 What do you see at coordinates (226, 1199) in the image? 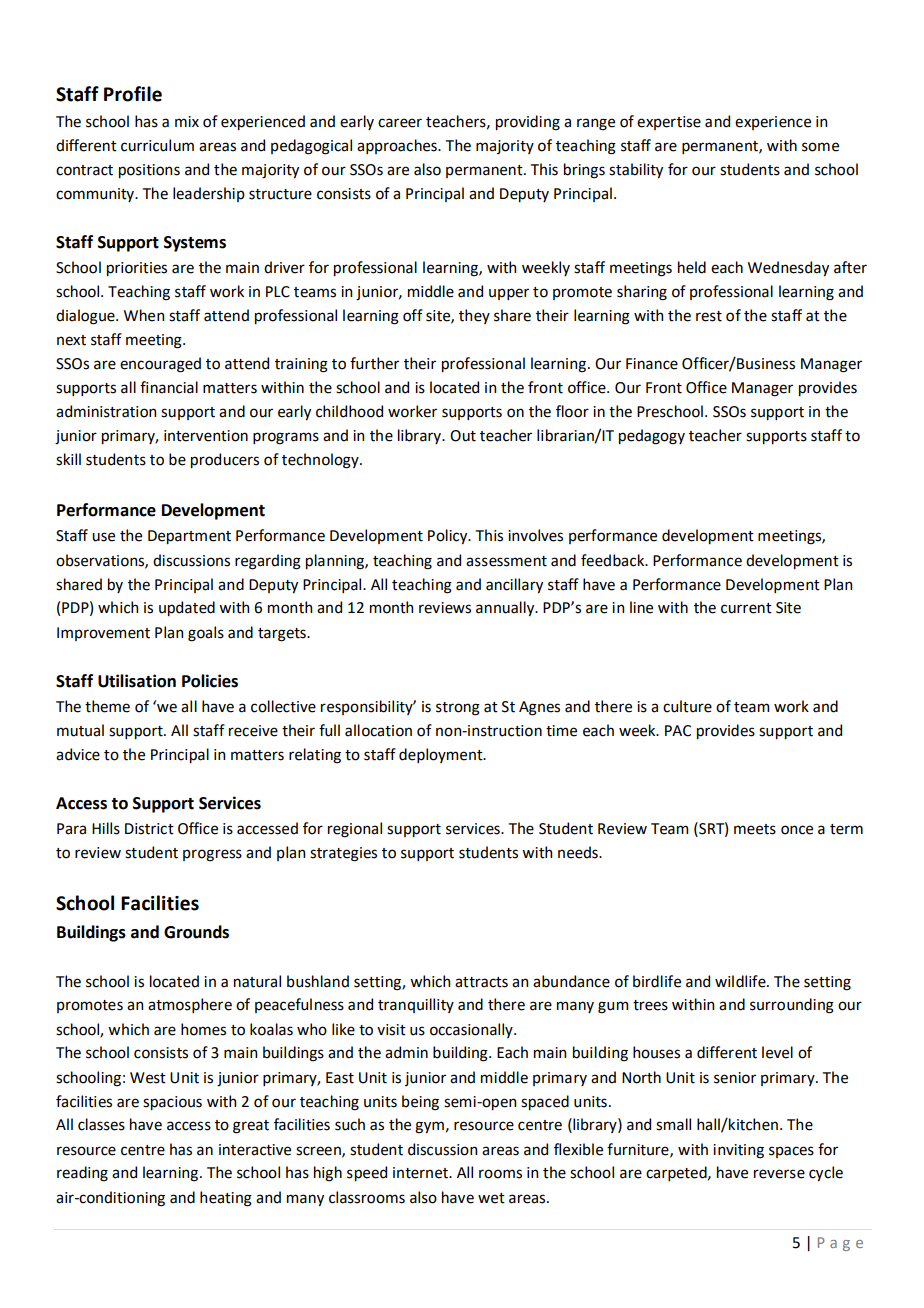
I see `heating` at bounding box center [226, 1199].
